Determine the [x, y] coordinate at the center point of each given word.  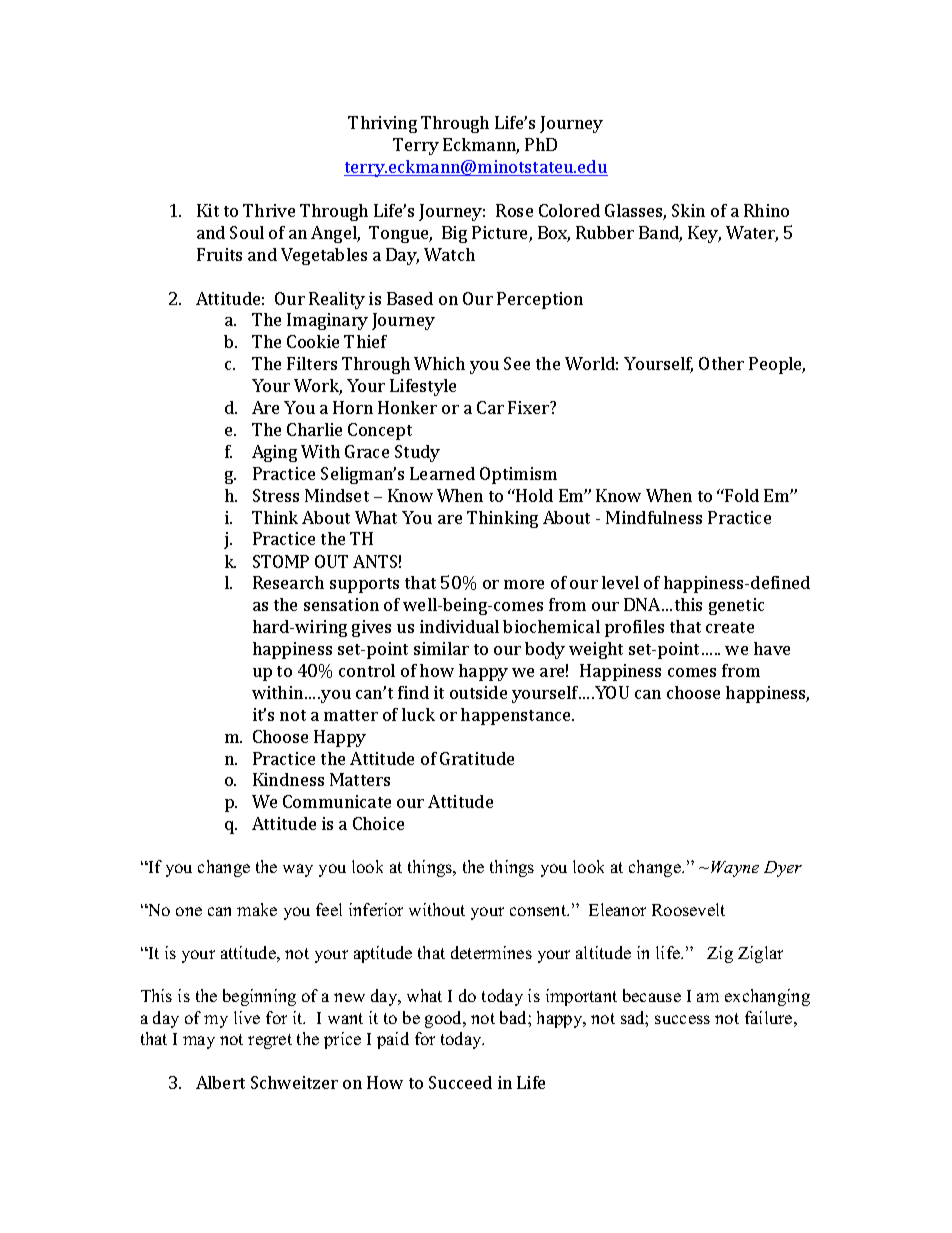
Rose [514, 210]
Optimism [518, 475]
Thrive [269, 210]
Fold [741, 495]
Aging [274, 453]
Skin [688, 210]
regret [270, 1041]
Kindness [288, 779]
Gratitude [477, 758]
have [772, 648]
